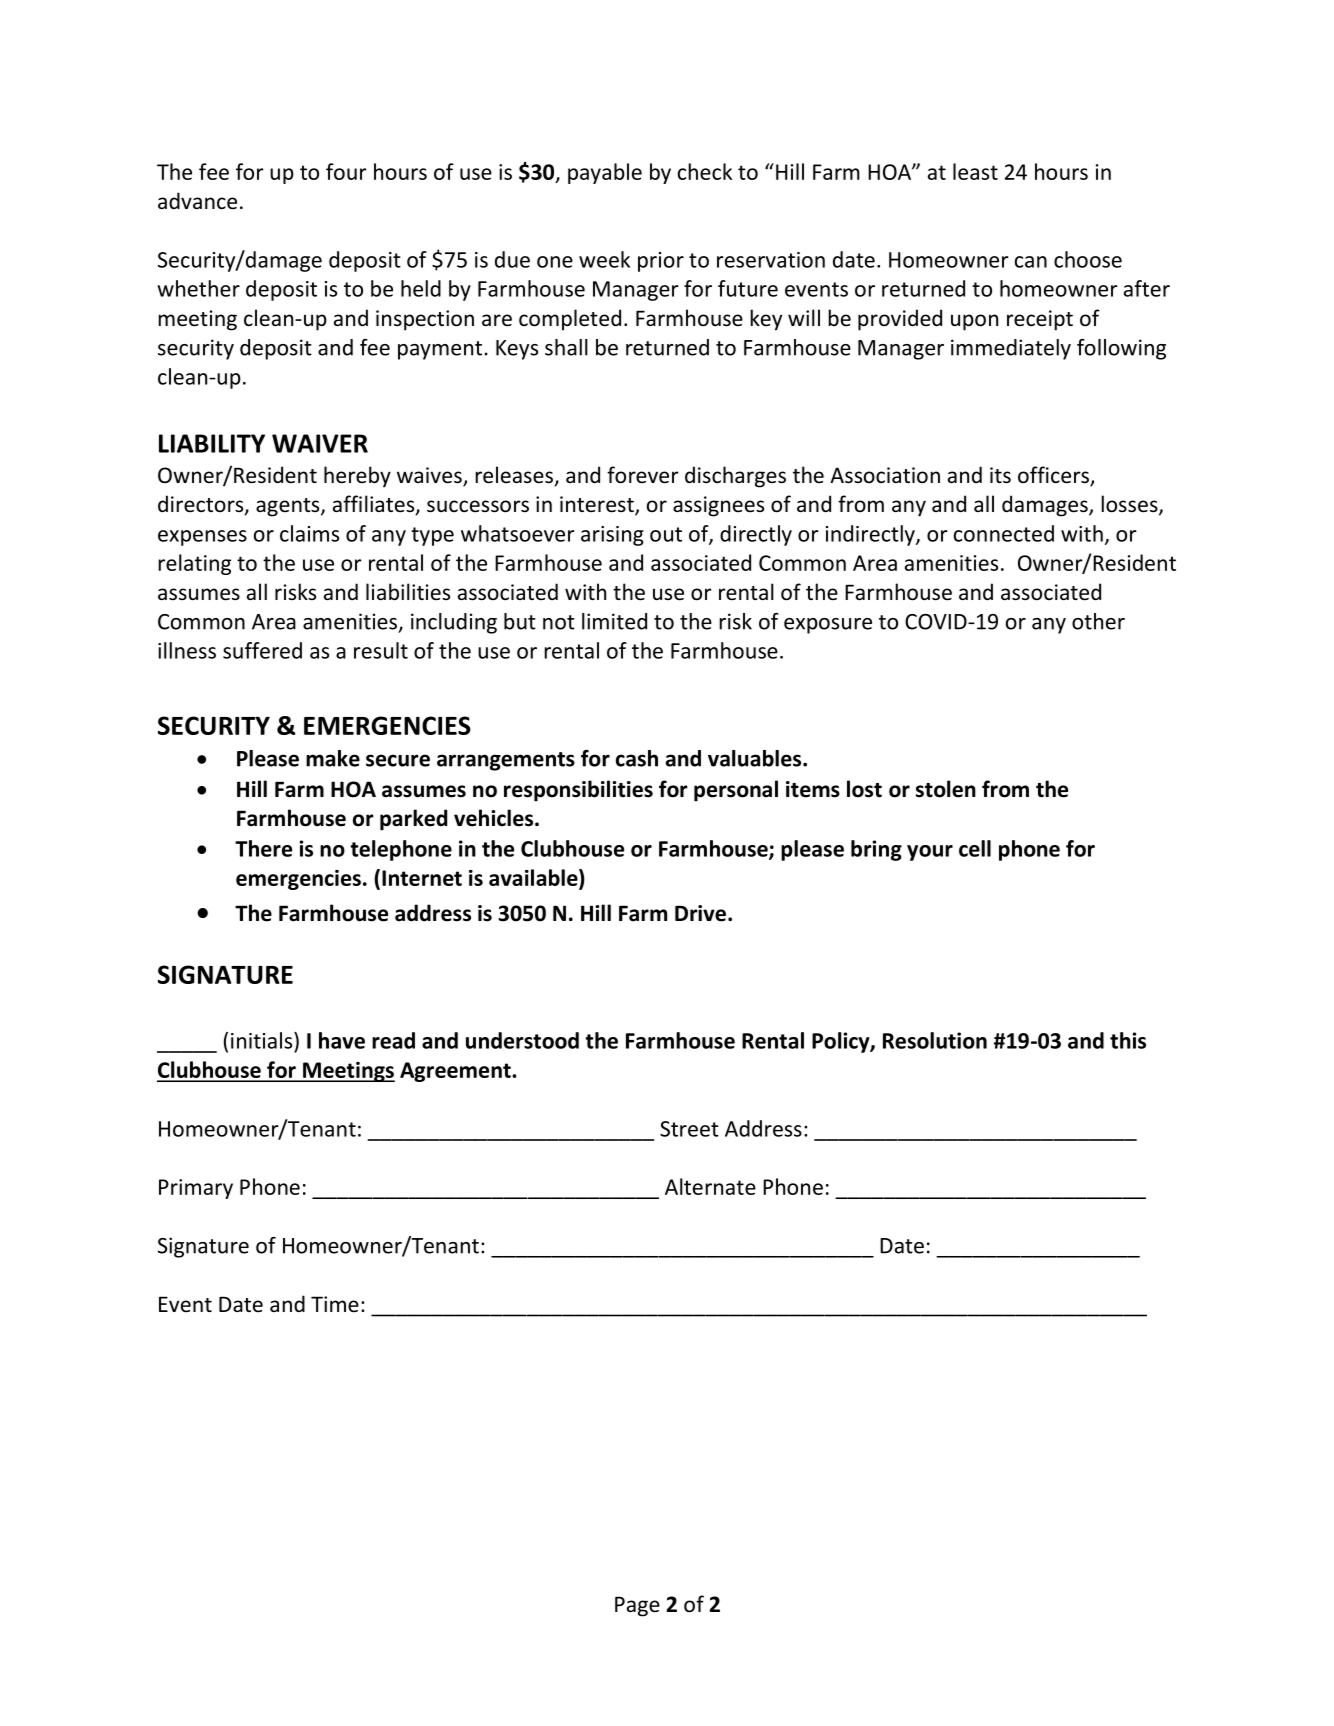  What do you see at coordinates (289, 507) in the screenshot?
I see `agents` at bounding box center [289, 507].
